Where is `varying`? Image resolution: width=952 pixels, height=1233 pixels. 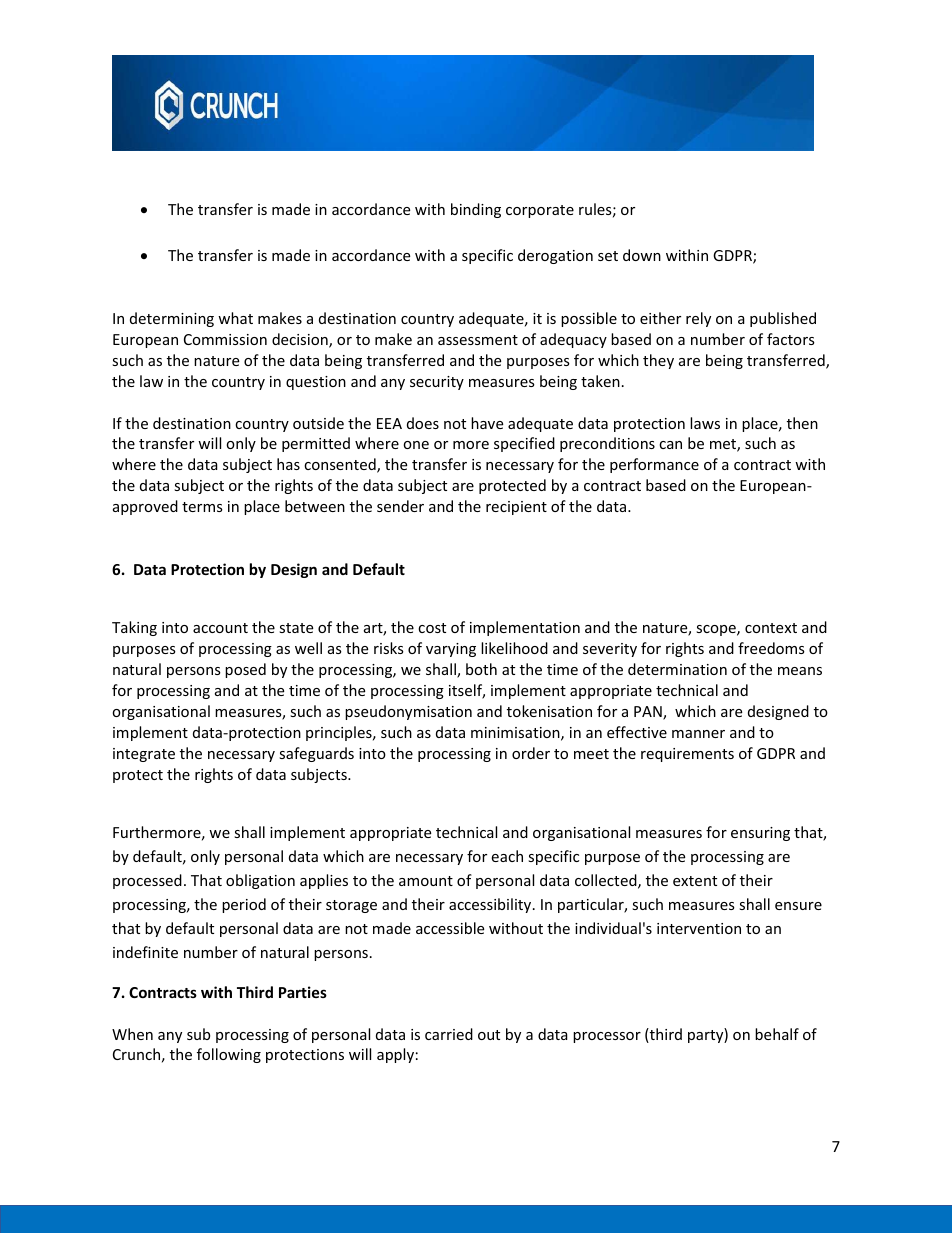
varying is located at coordinates (451, 650).
